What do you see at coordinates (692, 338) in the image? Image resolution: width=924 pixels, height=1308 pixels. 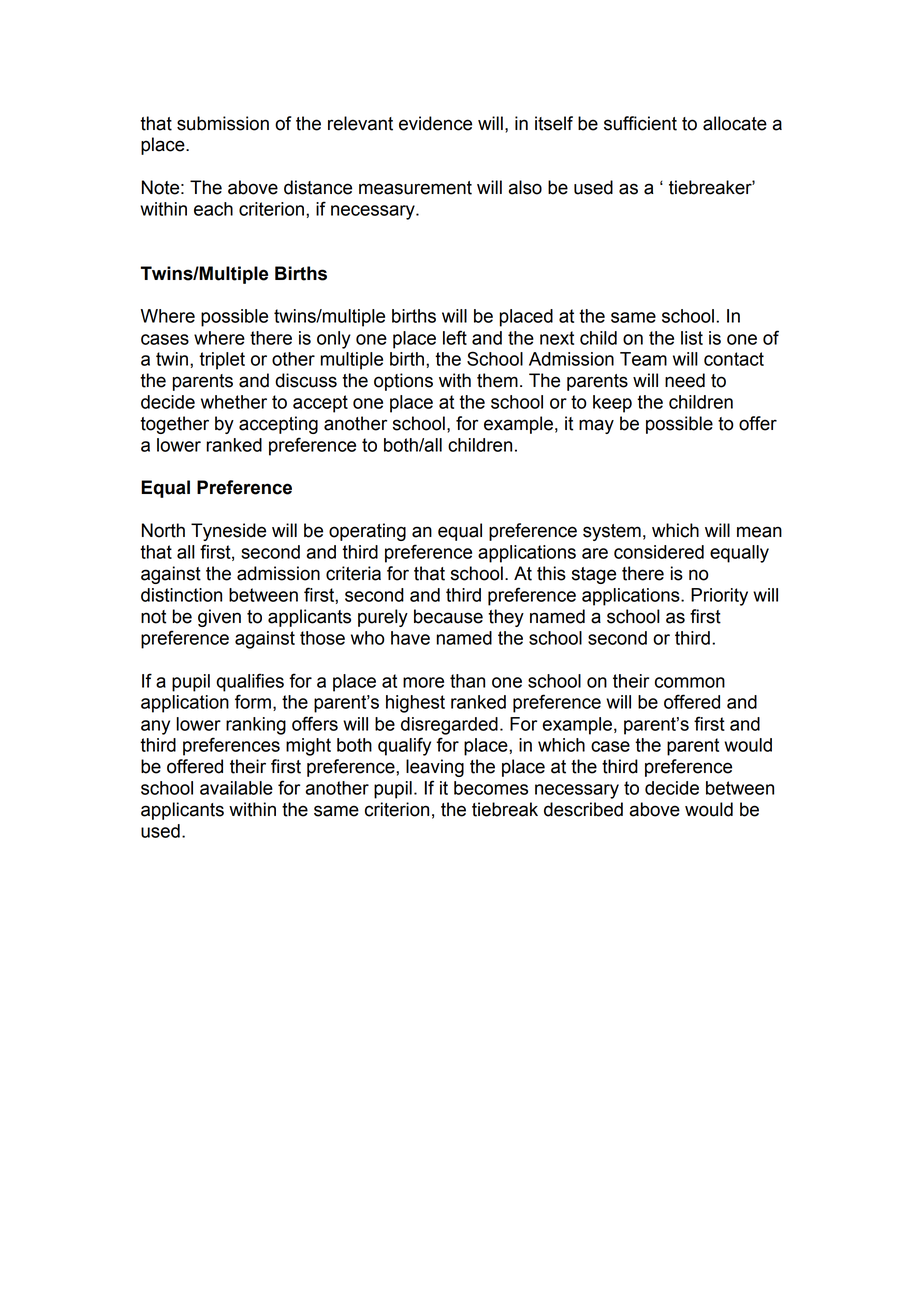 I see `list` at bounding box center [692, 338].
